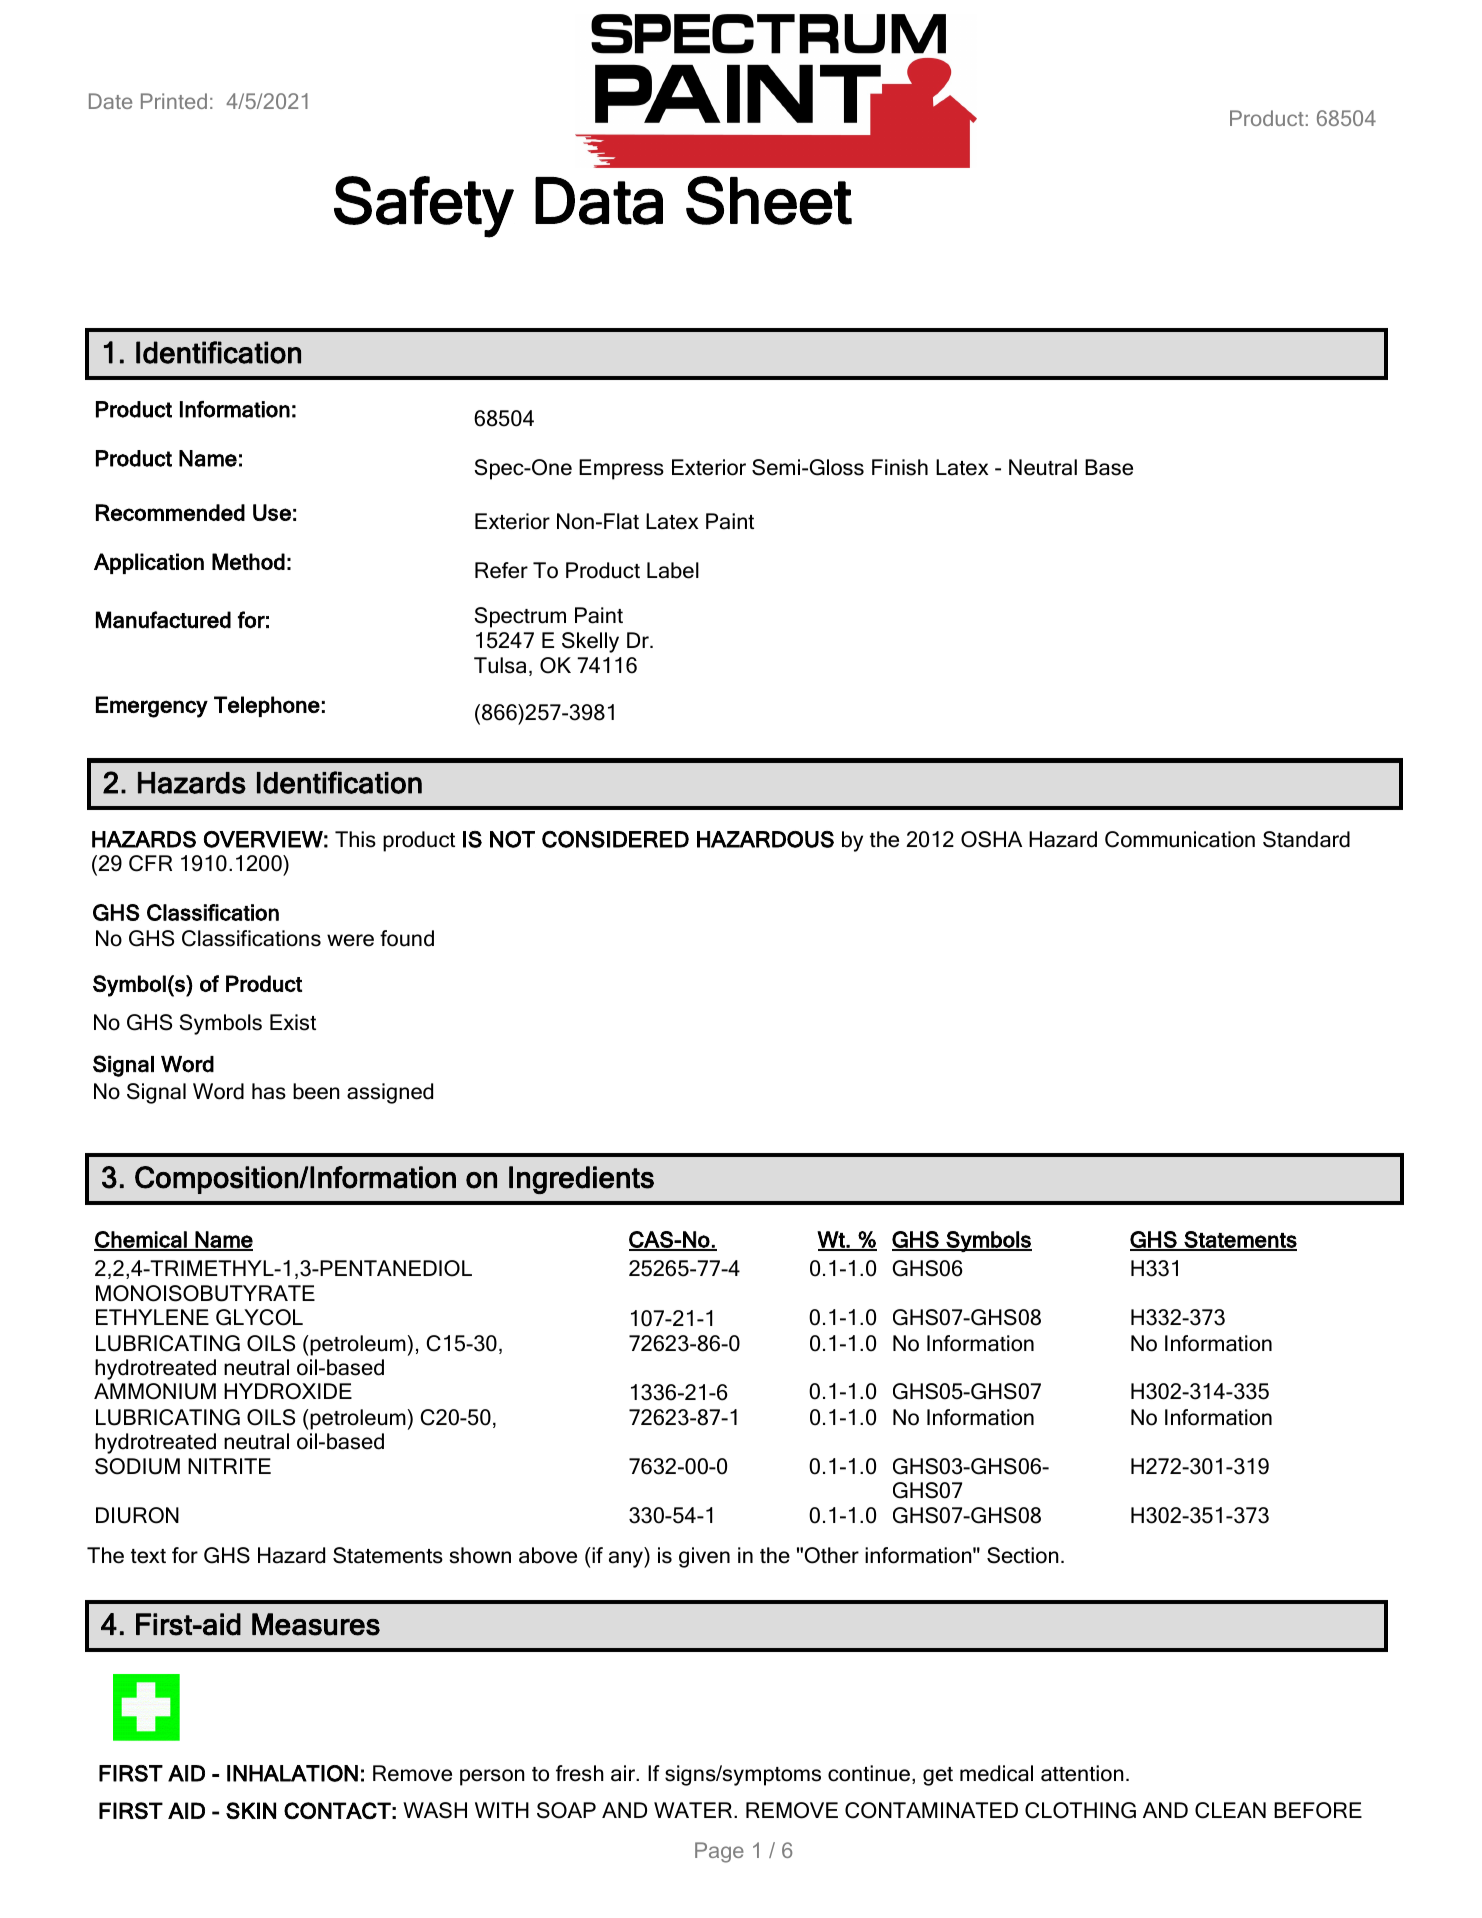  What do you see at coordinates (693, 1810) in the document?
I see `WATER` at bounding box center [693, 1810].
